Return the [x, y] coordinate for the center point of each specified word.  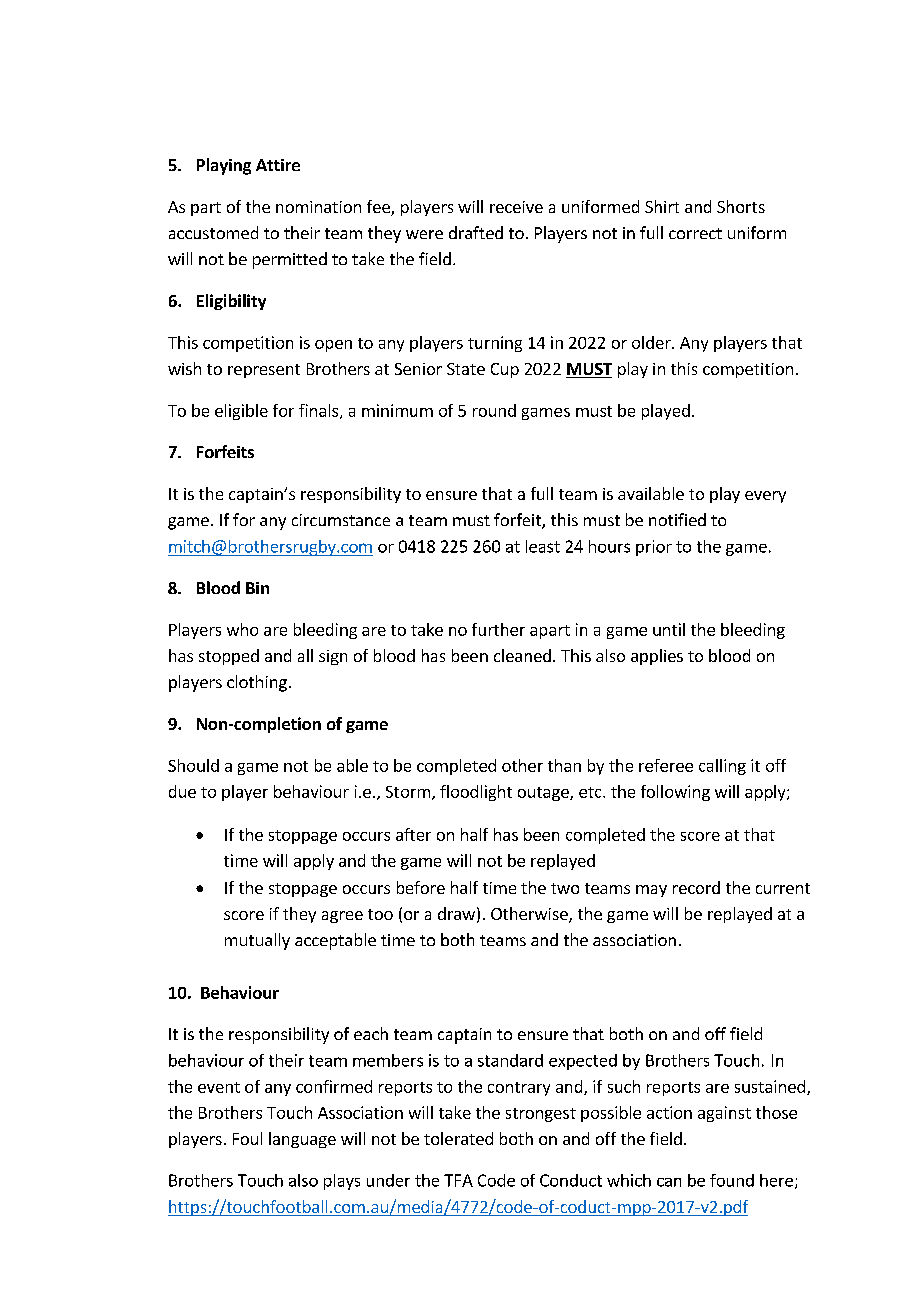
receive [516, 207]
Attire [278, 165]
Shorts [741, 206]
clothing [257, 683]
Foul [247, 1138]
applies [657, 657]
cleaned [522, 655]
